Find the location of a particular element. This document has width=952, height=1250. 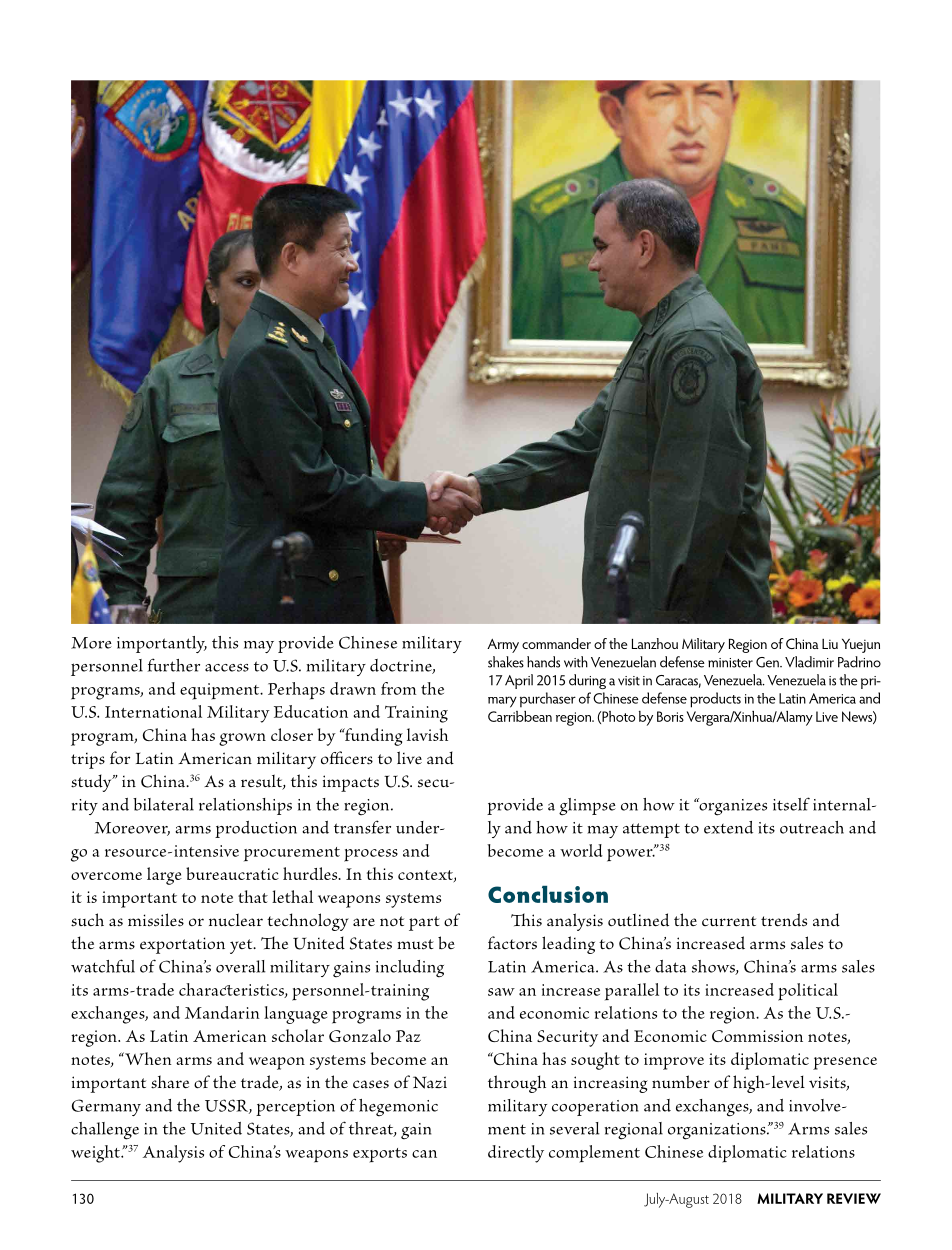

Gen is located at coordinates (768, 662).
